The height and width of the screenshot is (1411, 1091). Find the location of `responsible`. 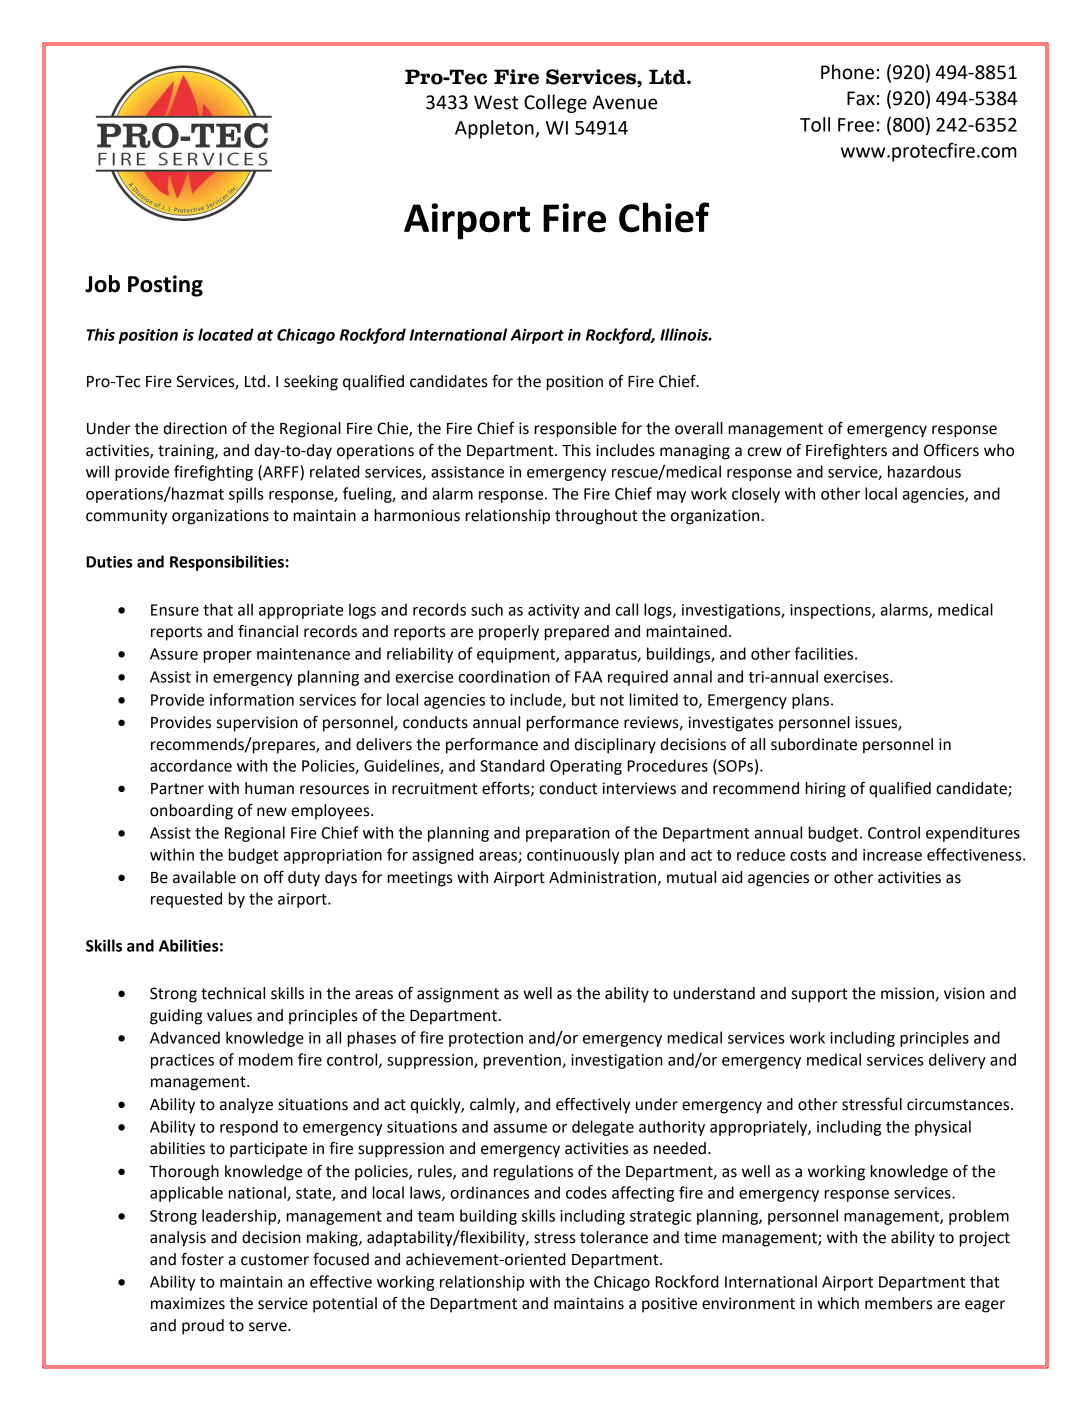

responsible is located at coordinates (575, 430).
